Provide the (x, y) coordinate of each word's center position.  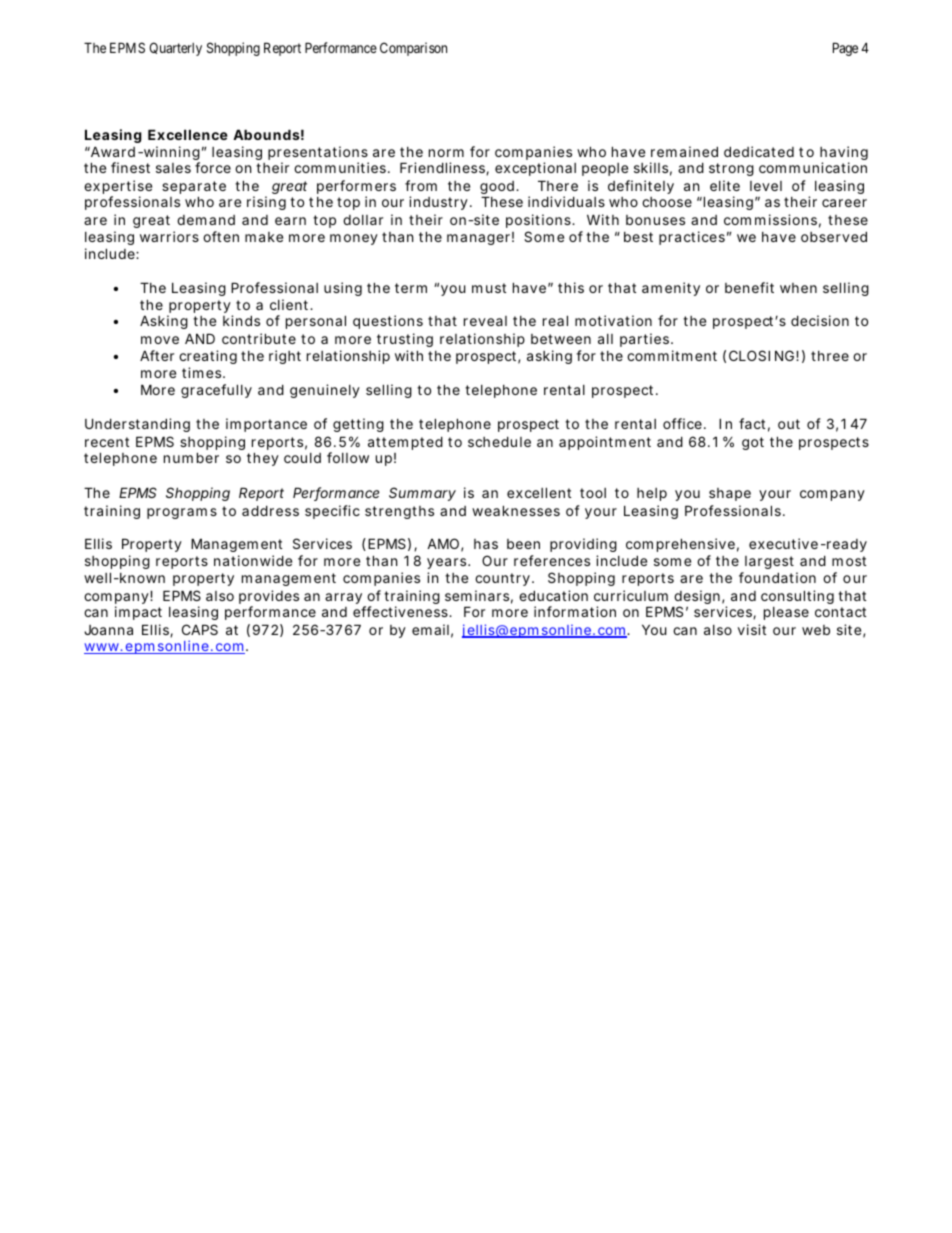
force (213, 167)
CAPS (200, 629)
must (489, 288)
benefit (749, 287)
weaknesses (516, 510)
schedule (499, 441)
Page (845, 49)
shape (730, 494)
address (270, 510)
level (766, 186)
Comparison (413, 49)
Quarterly (175, 49)
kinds (241, 320)
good (497, 189)
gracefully (216, 391)
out (789, 424)
